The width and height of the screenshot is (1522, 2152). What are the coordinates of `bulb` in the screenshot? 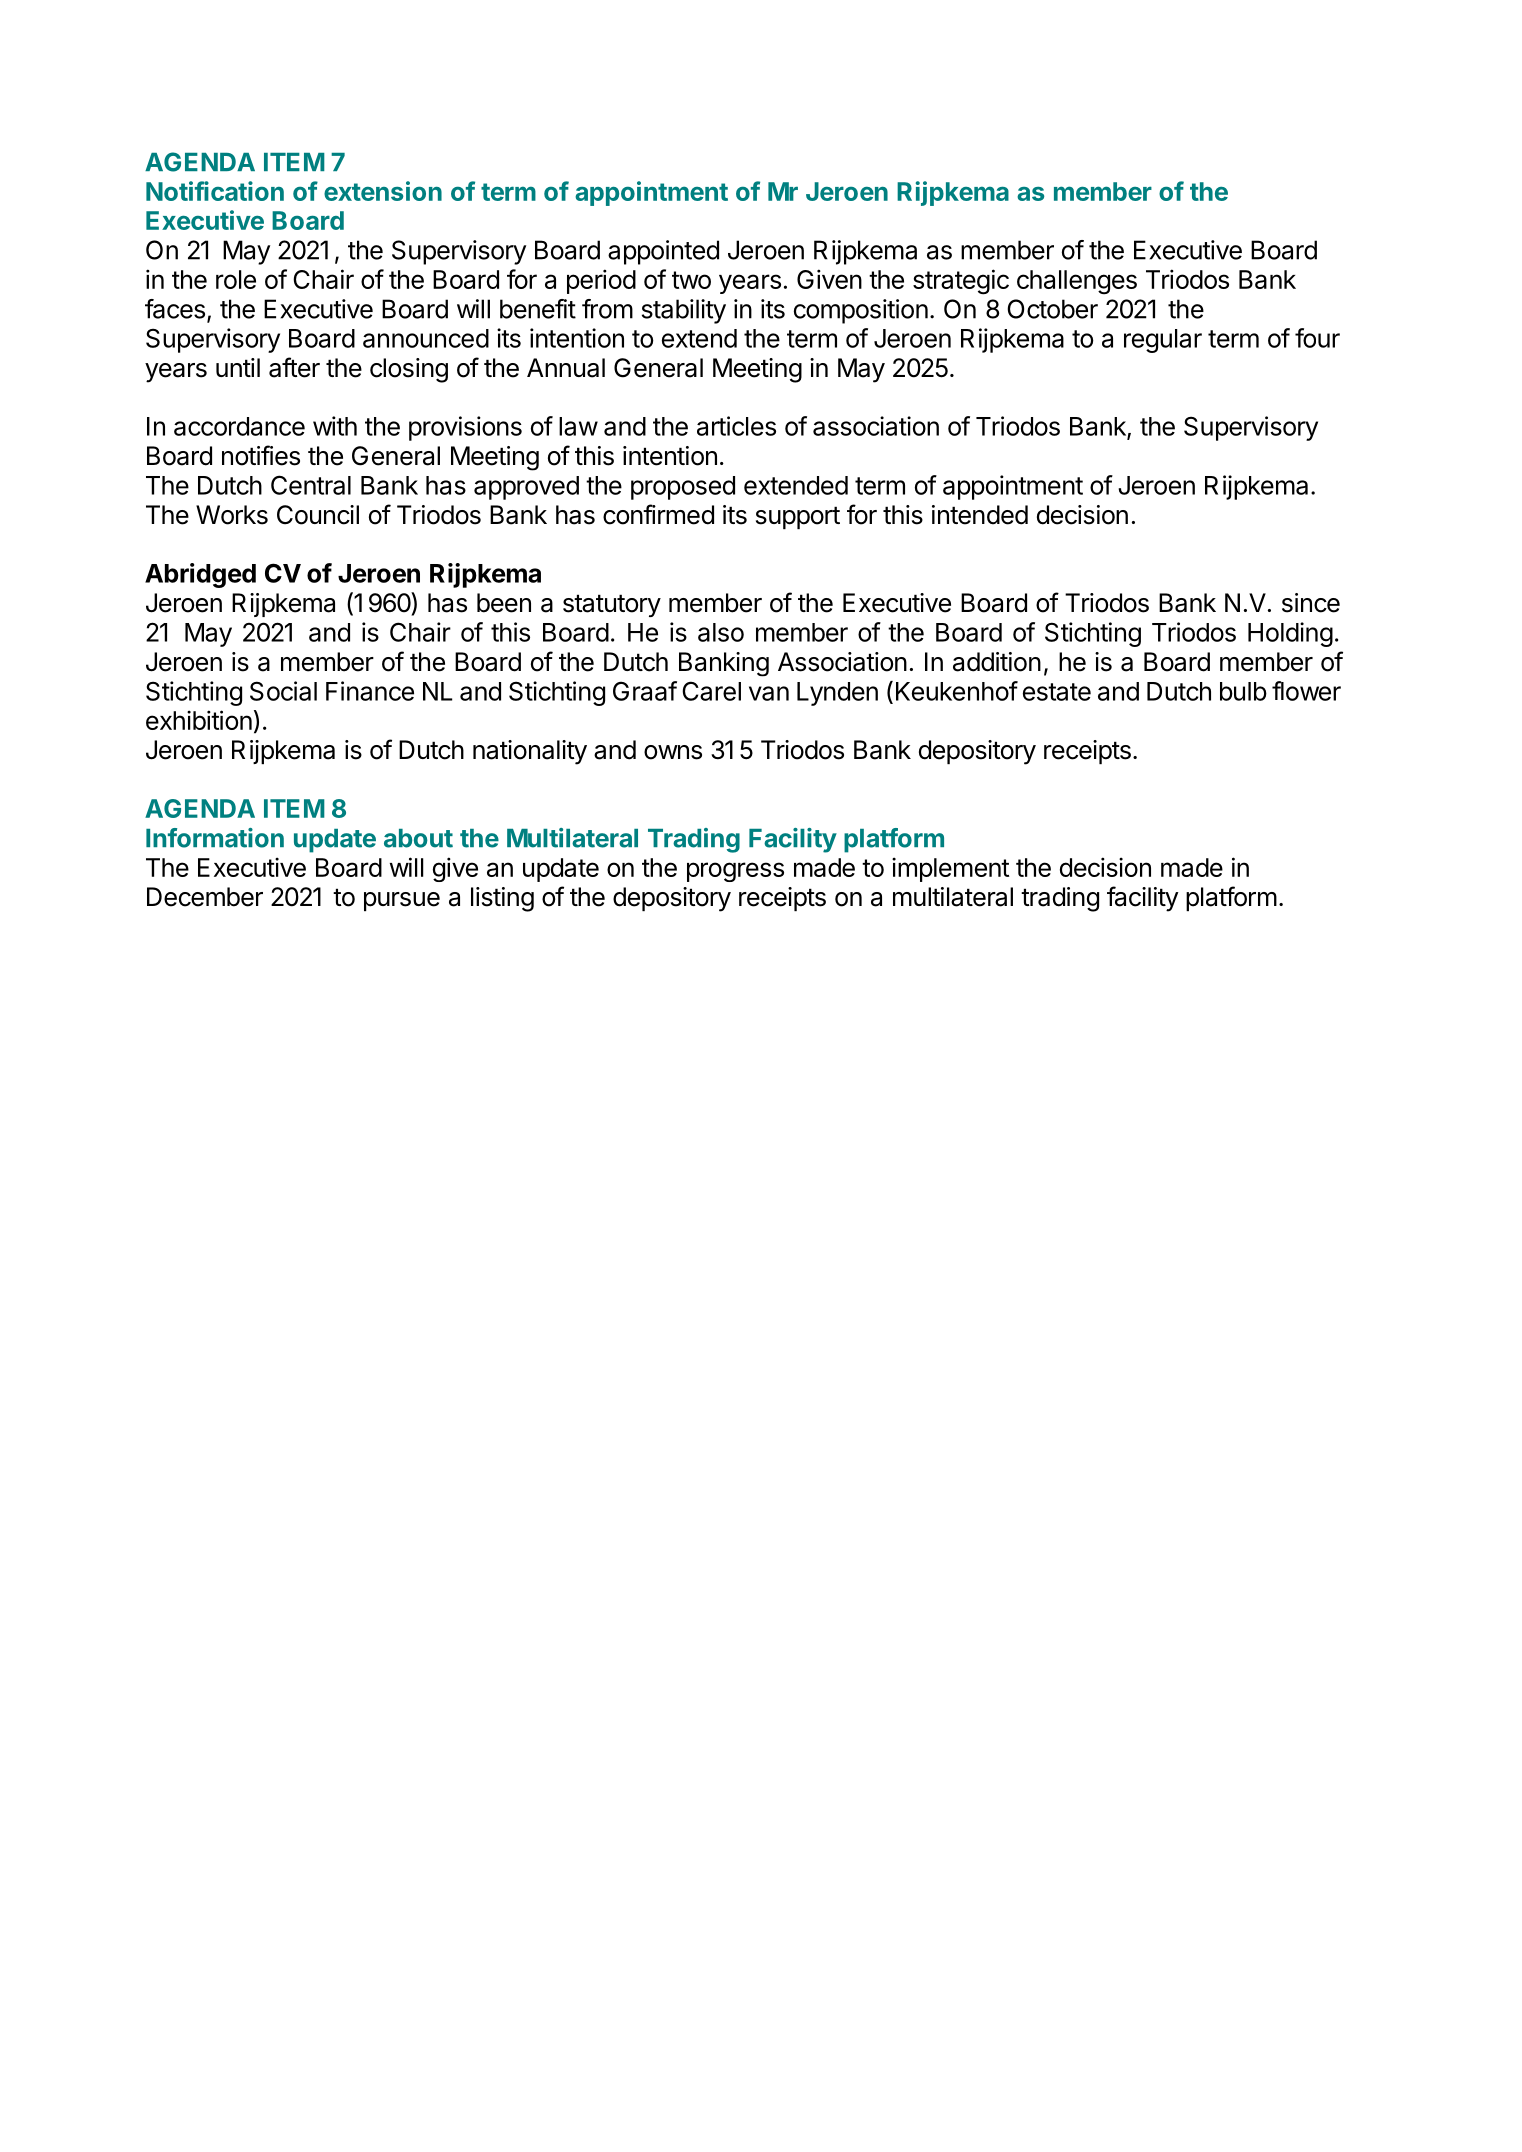 It's located at (1243, 691).
